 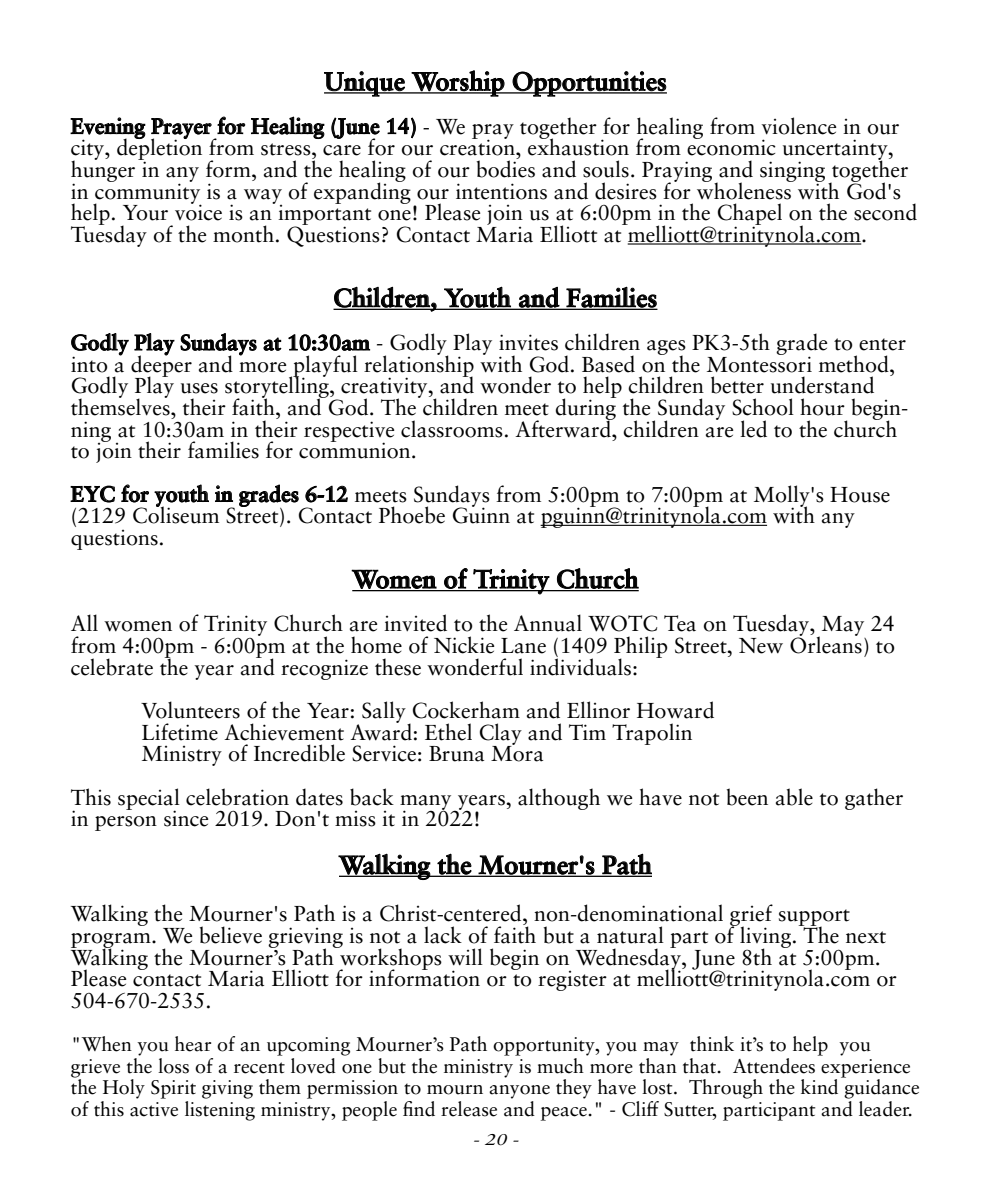 I want to click on celebrate, so click(x=112, y=667).
